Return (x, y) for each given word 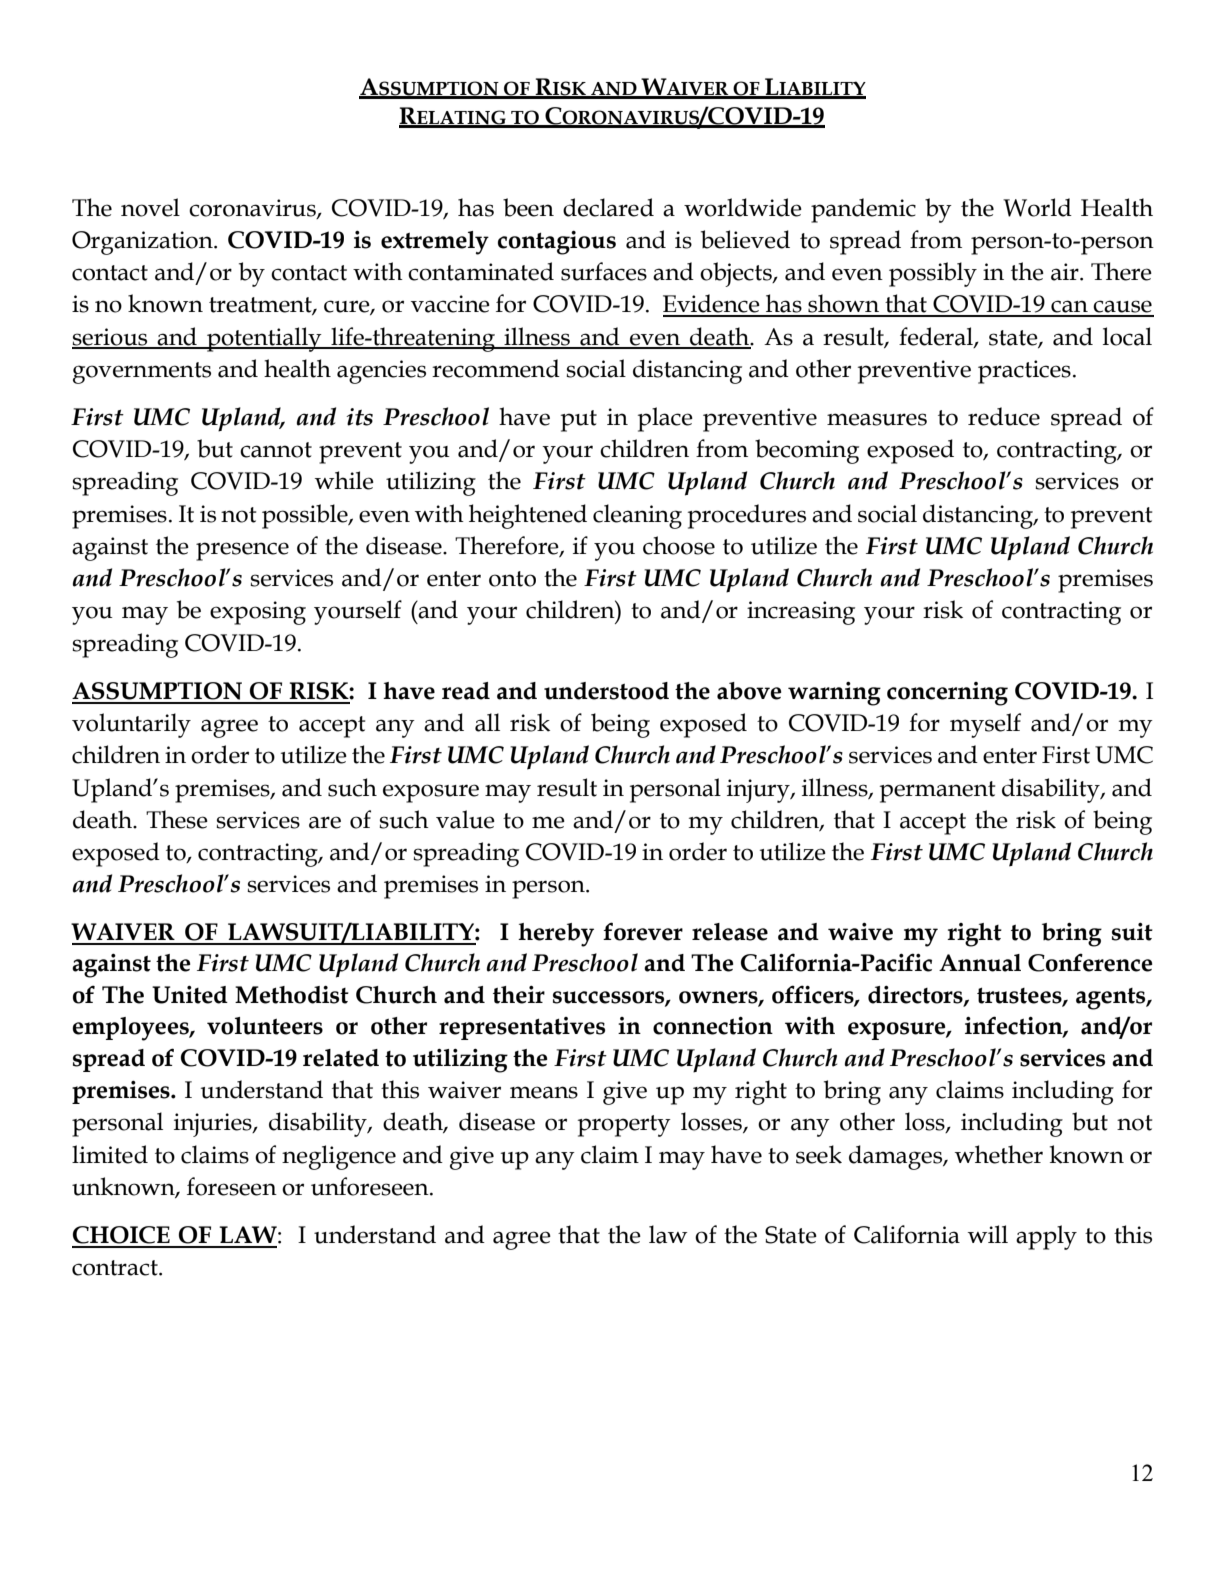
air (1066, 272)
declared (608, 207)
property (624, 1126)
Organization (143, 243)
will (988, 1234)
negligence (339, 1157)
